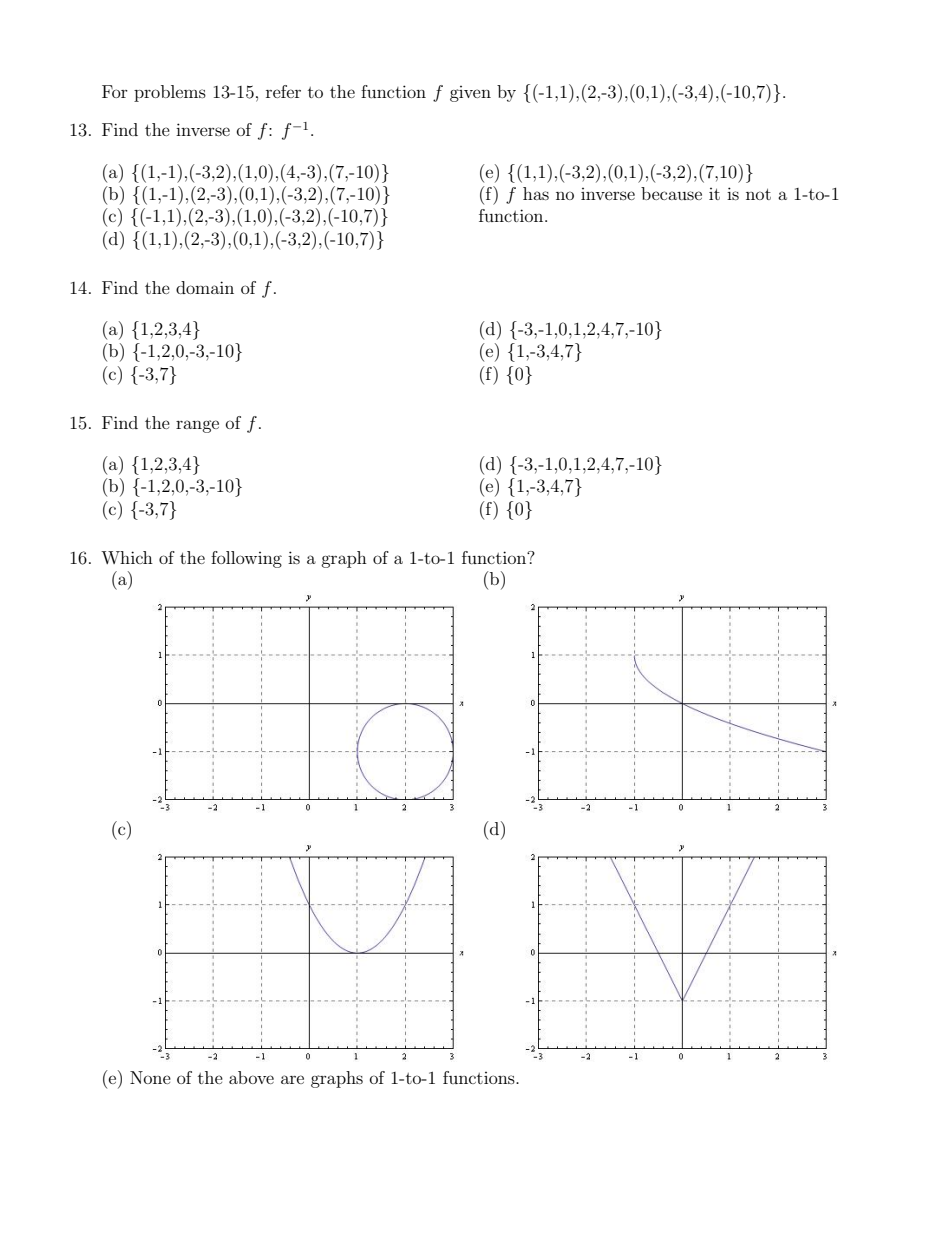 This screenshot has height=1233, width=952. Describe the element at coordinates (292, 1079) in the screenshot. I see `are` at that location.
